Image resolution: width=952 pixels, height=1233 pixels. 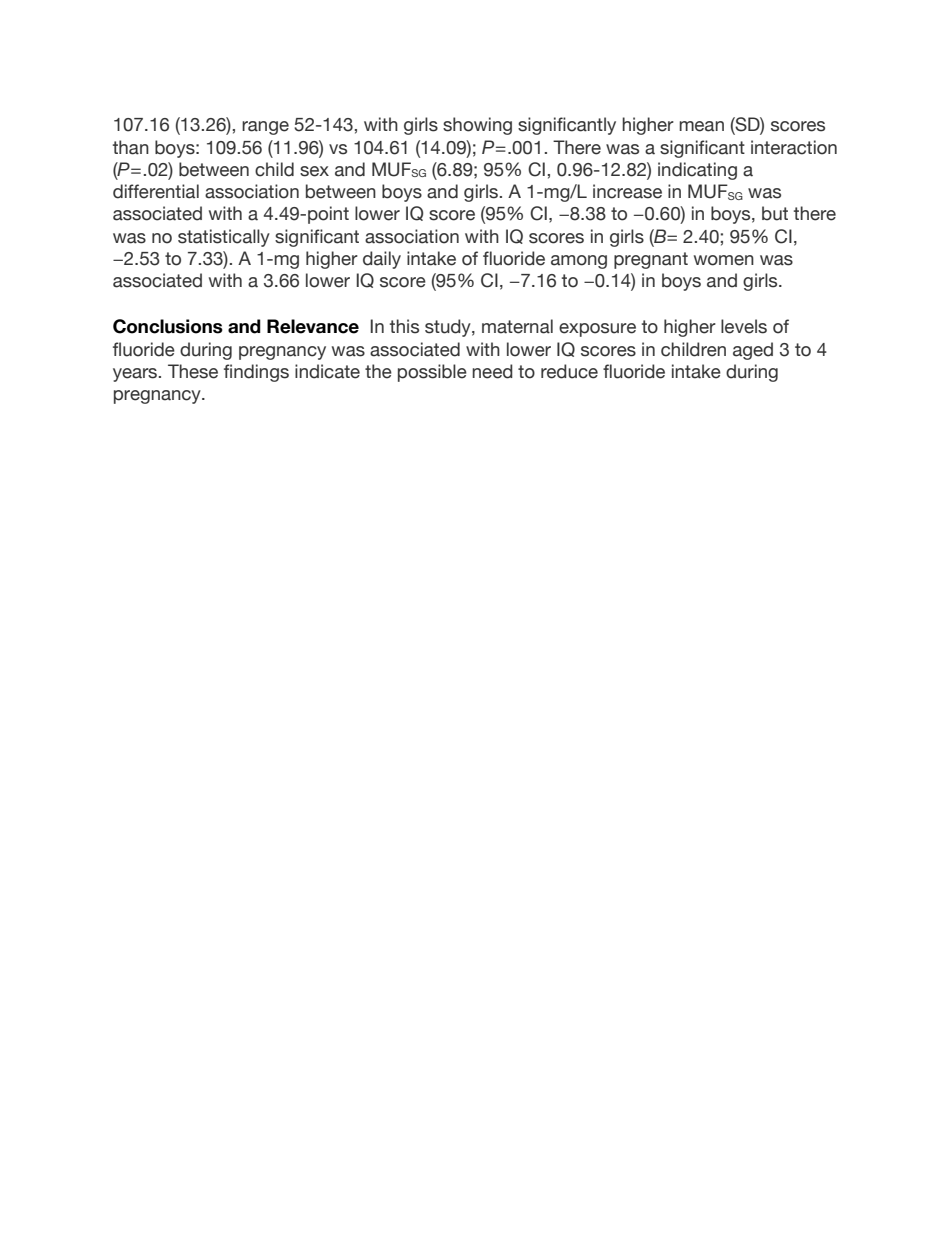 What do you see at coordinates (724, 260) in the screenshot?
I see `women` at bounding box center [724, 260].
